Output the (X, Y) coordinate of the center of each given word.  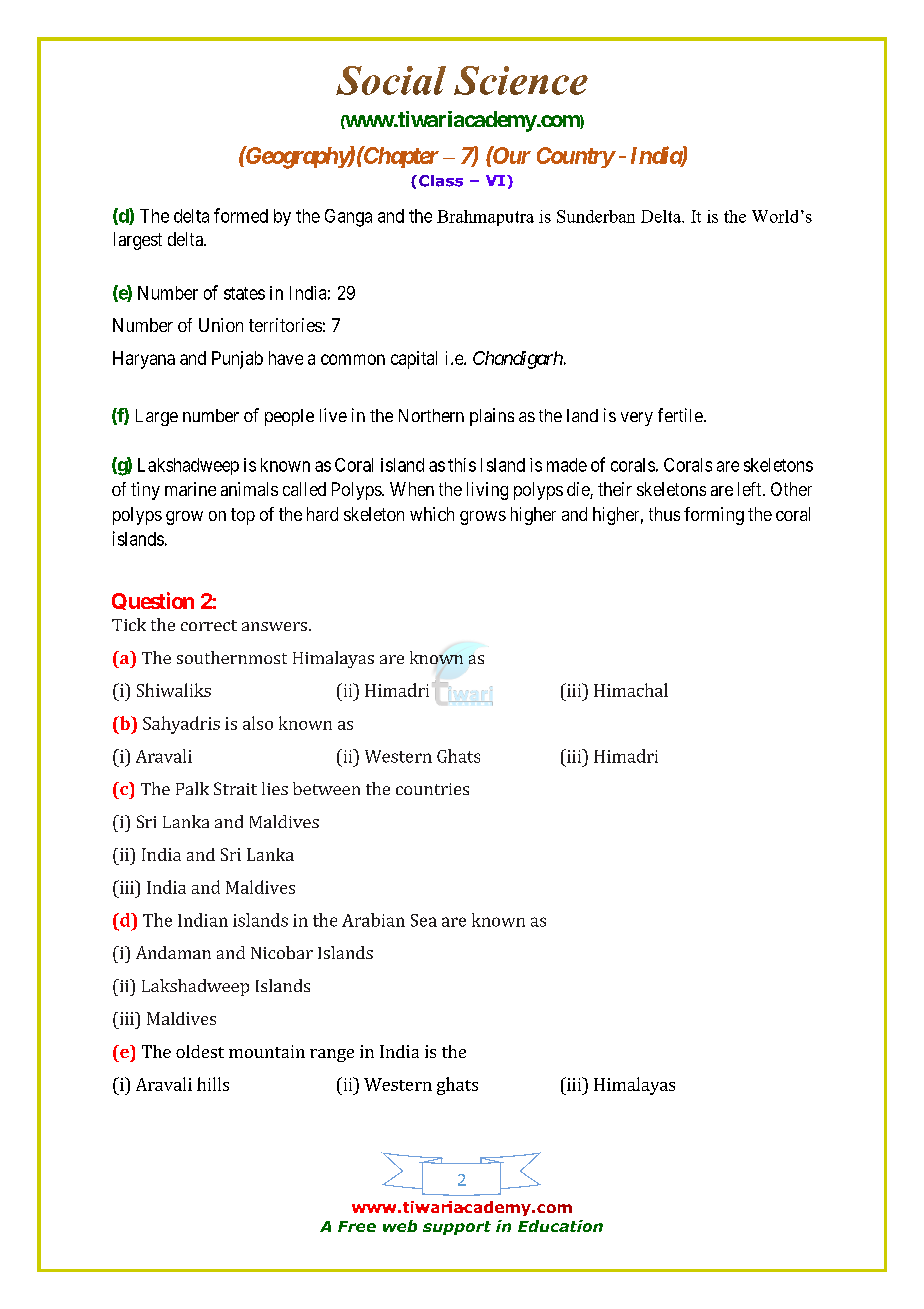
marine (190, 489)
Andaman (173, 952)
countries (432, 789)
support (457, 1228)
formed (241, 215)
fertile (680, 415)
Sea (424, 920)
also (258, 723)
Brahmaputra (485, 218)
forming (714, 516)
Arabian (373, 920)
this (462, 465)
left (751, 489)
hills (213, 1084)
